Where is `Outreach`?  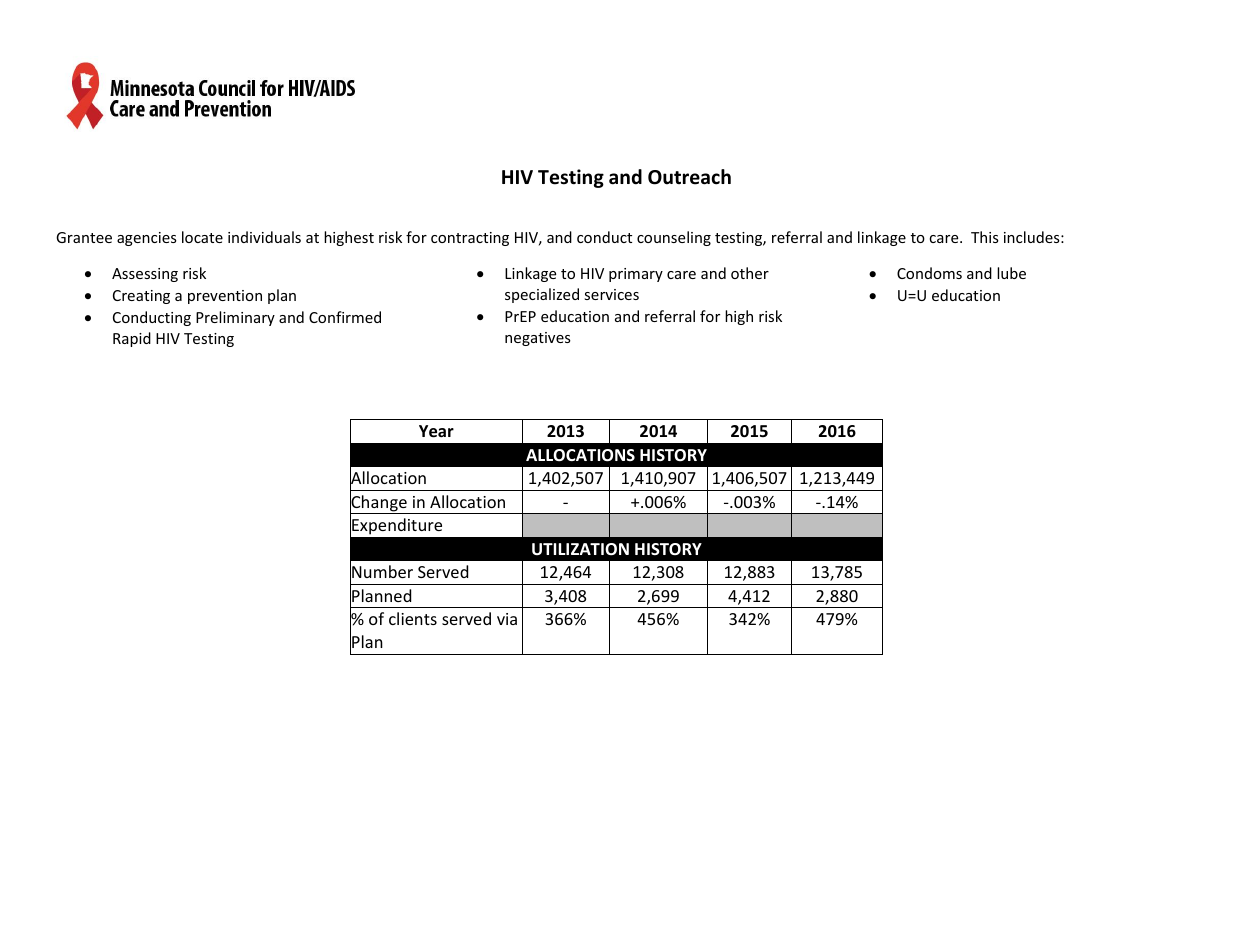 Outreach is located at coordinates (689, 177).
